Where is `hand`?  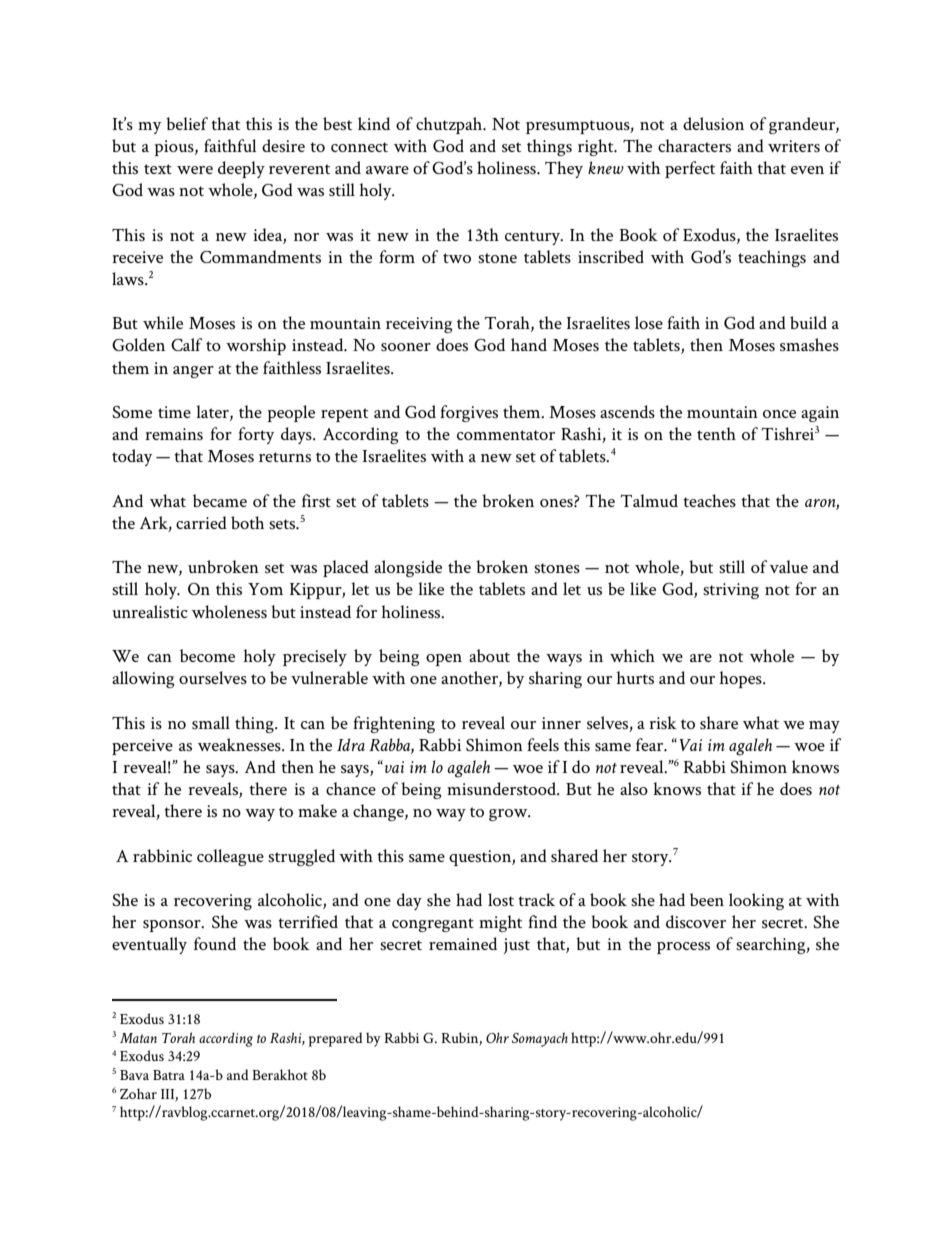
hand is located at coordinates (529, 344).
